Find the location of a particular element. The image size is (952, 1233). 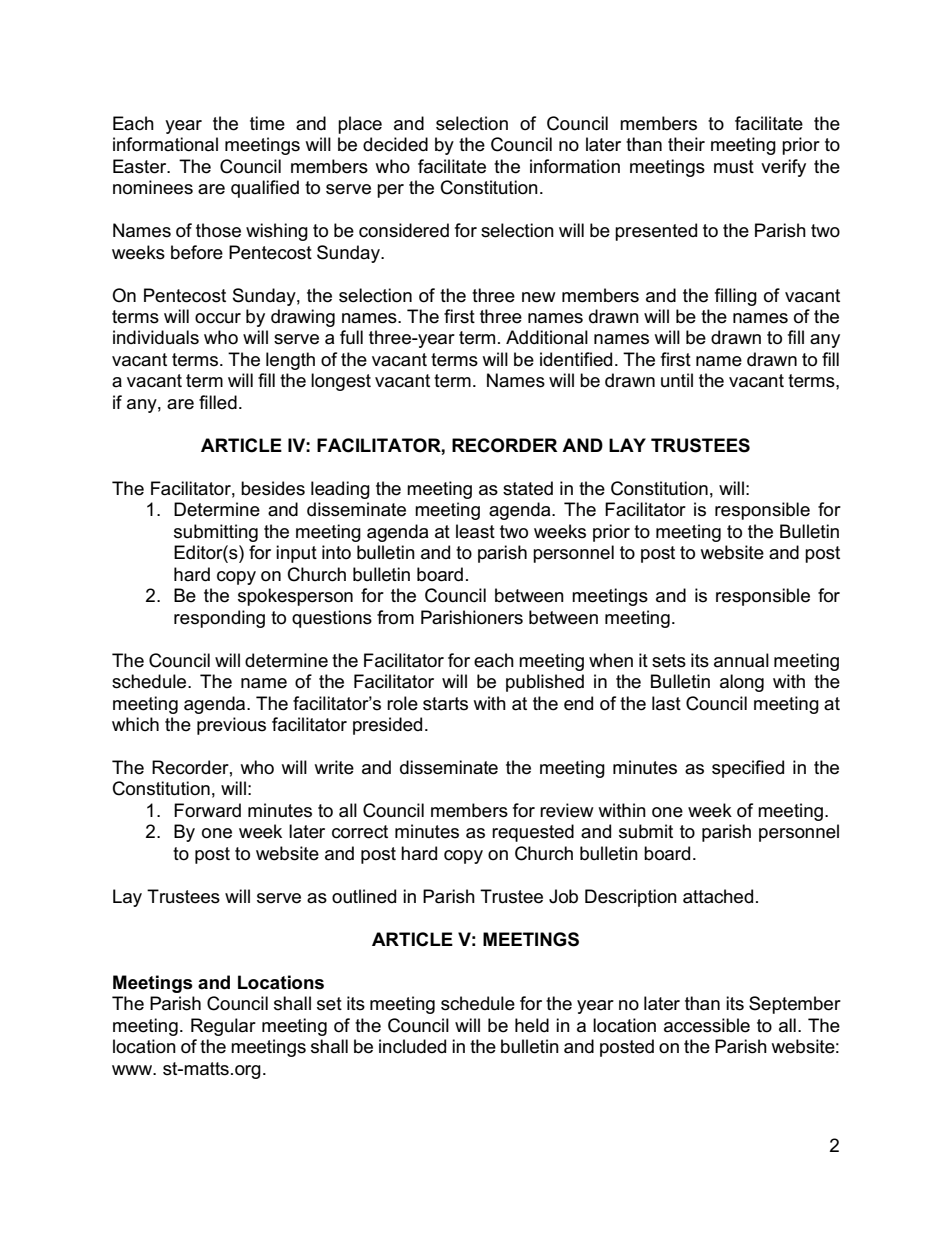

decided is located at coordinates (395, 144).
